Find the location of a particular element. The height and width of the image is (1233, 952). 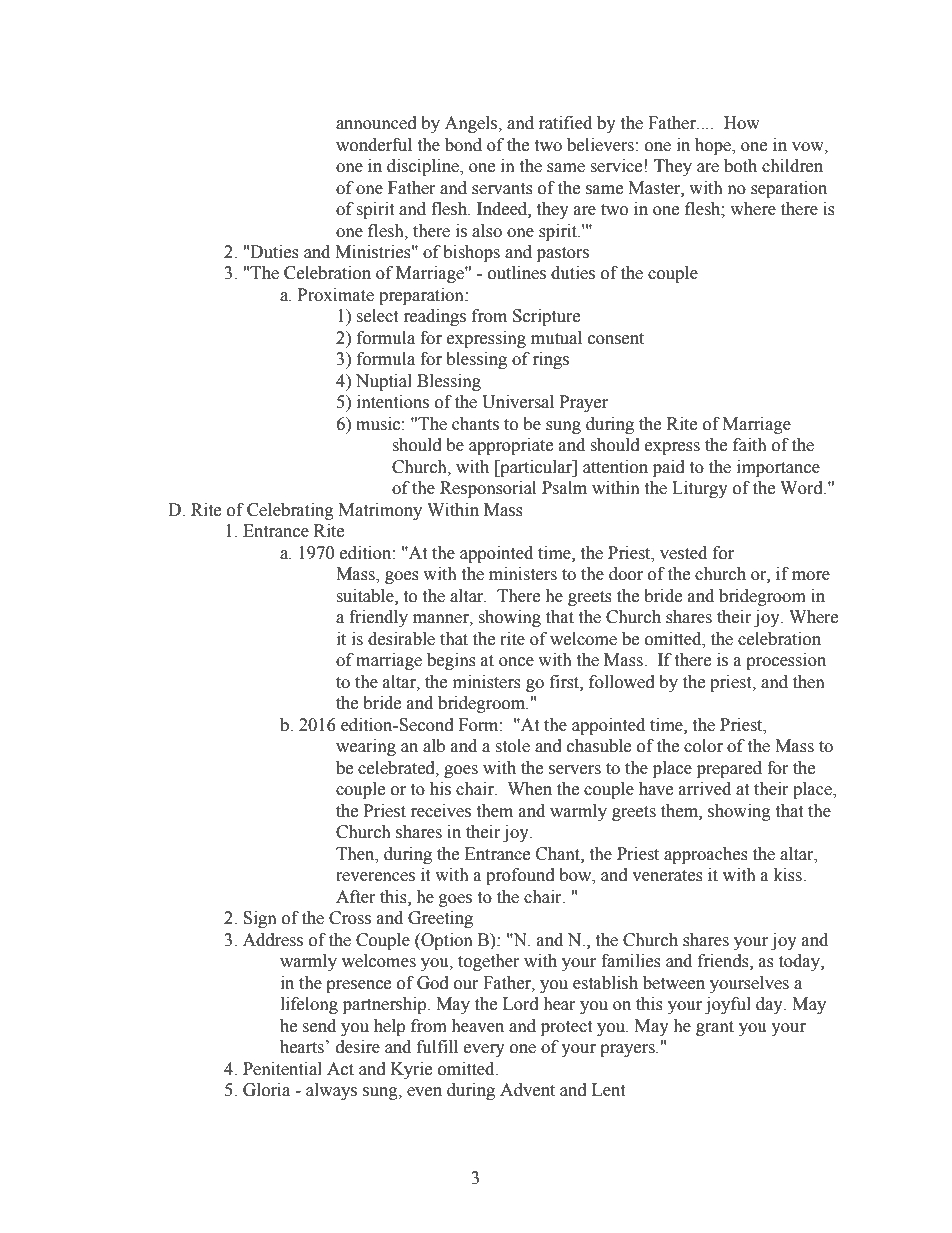

Act is located at coordinates (340, 1069).
